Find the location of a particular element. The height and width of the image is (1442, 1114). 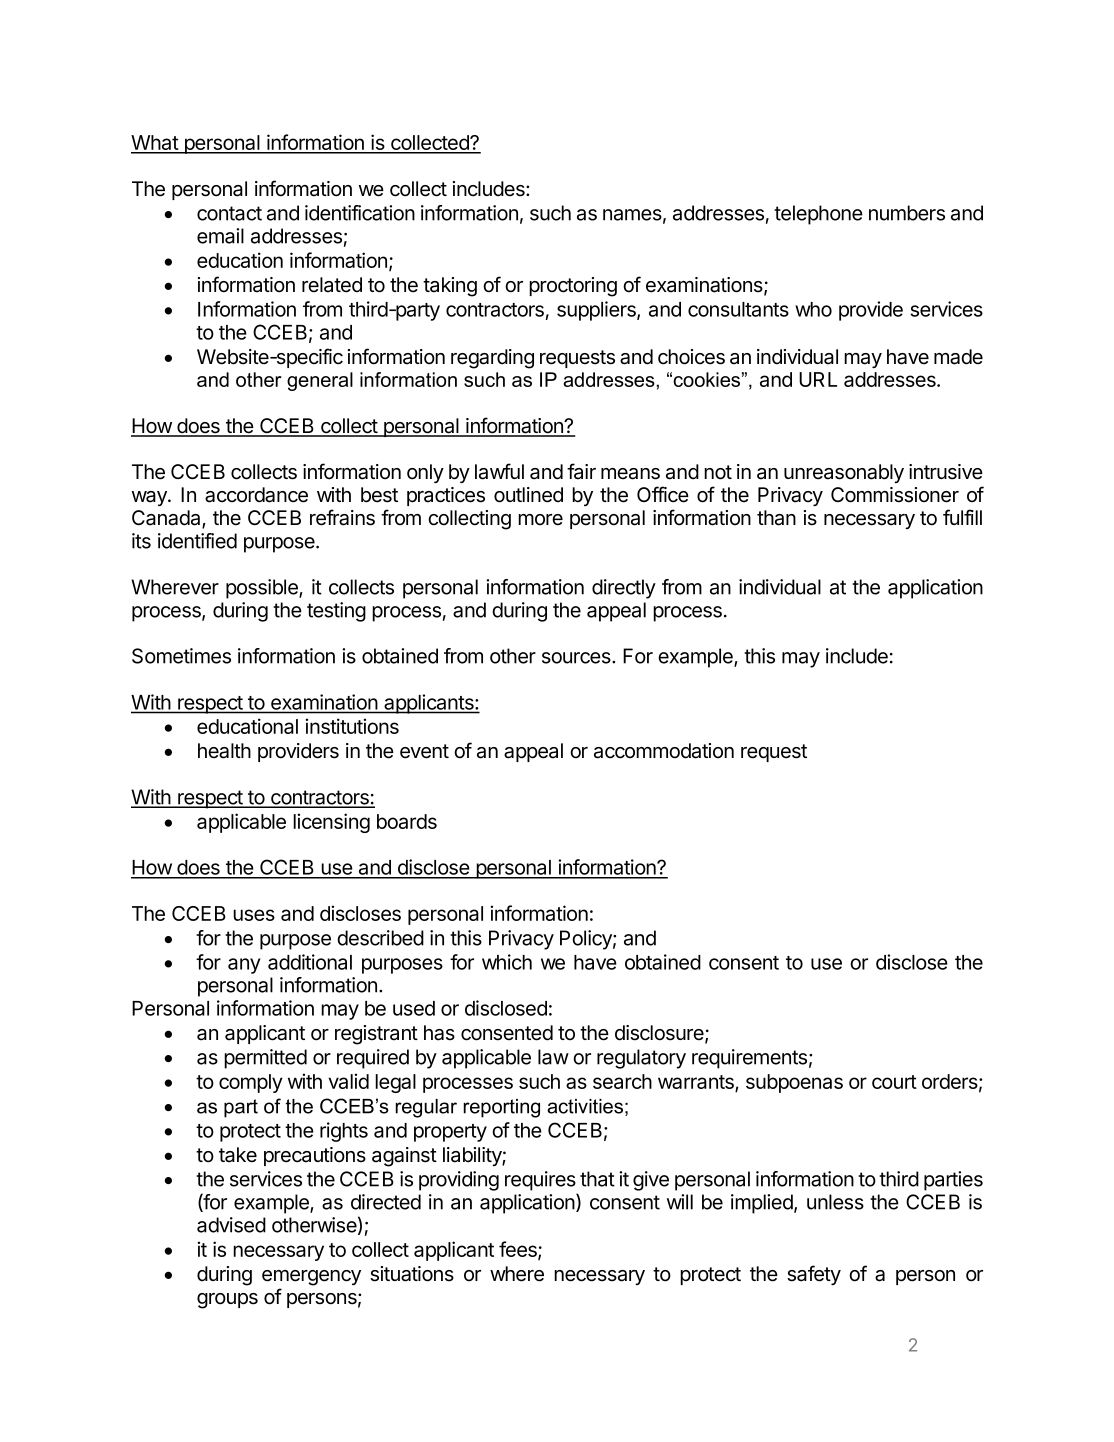

fees is located at coordinates (519, 1250).
